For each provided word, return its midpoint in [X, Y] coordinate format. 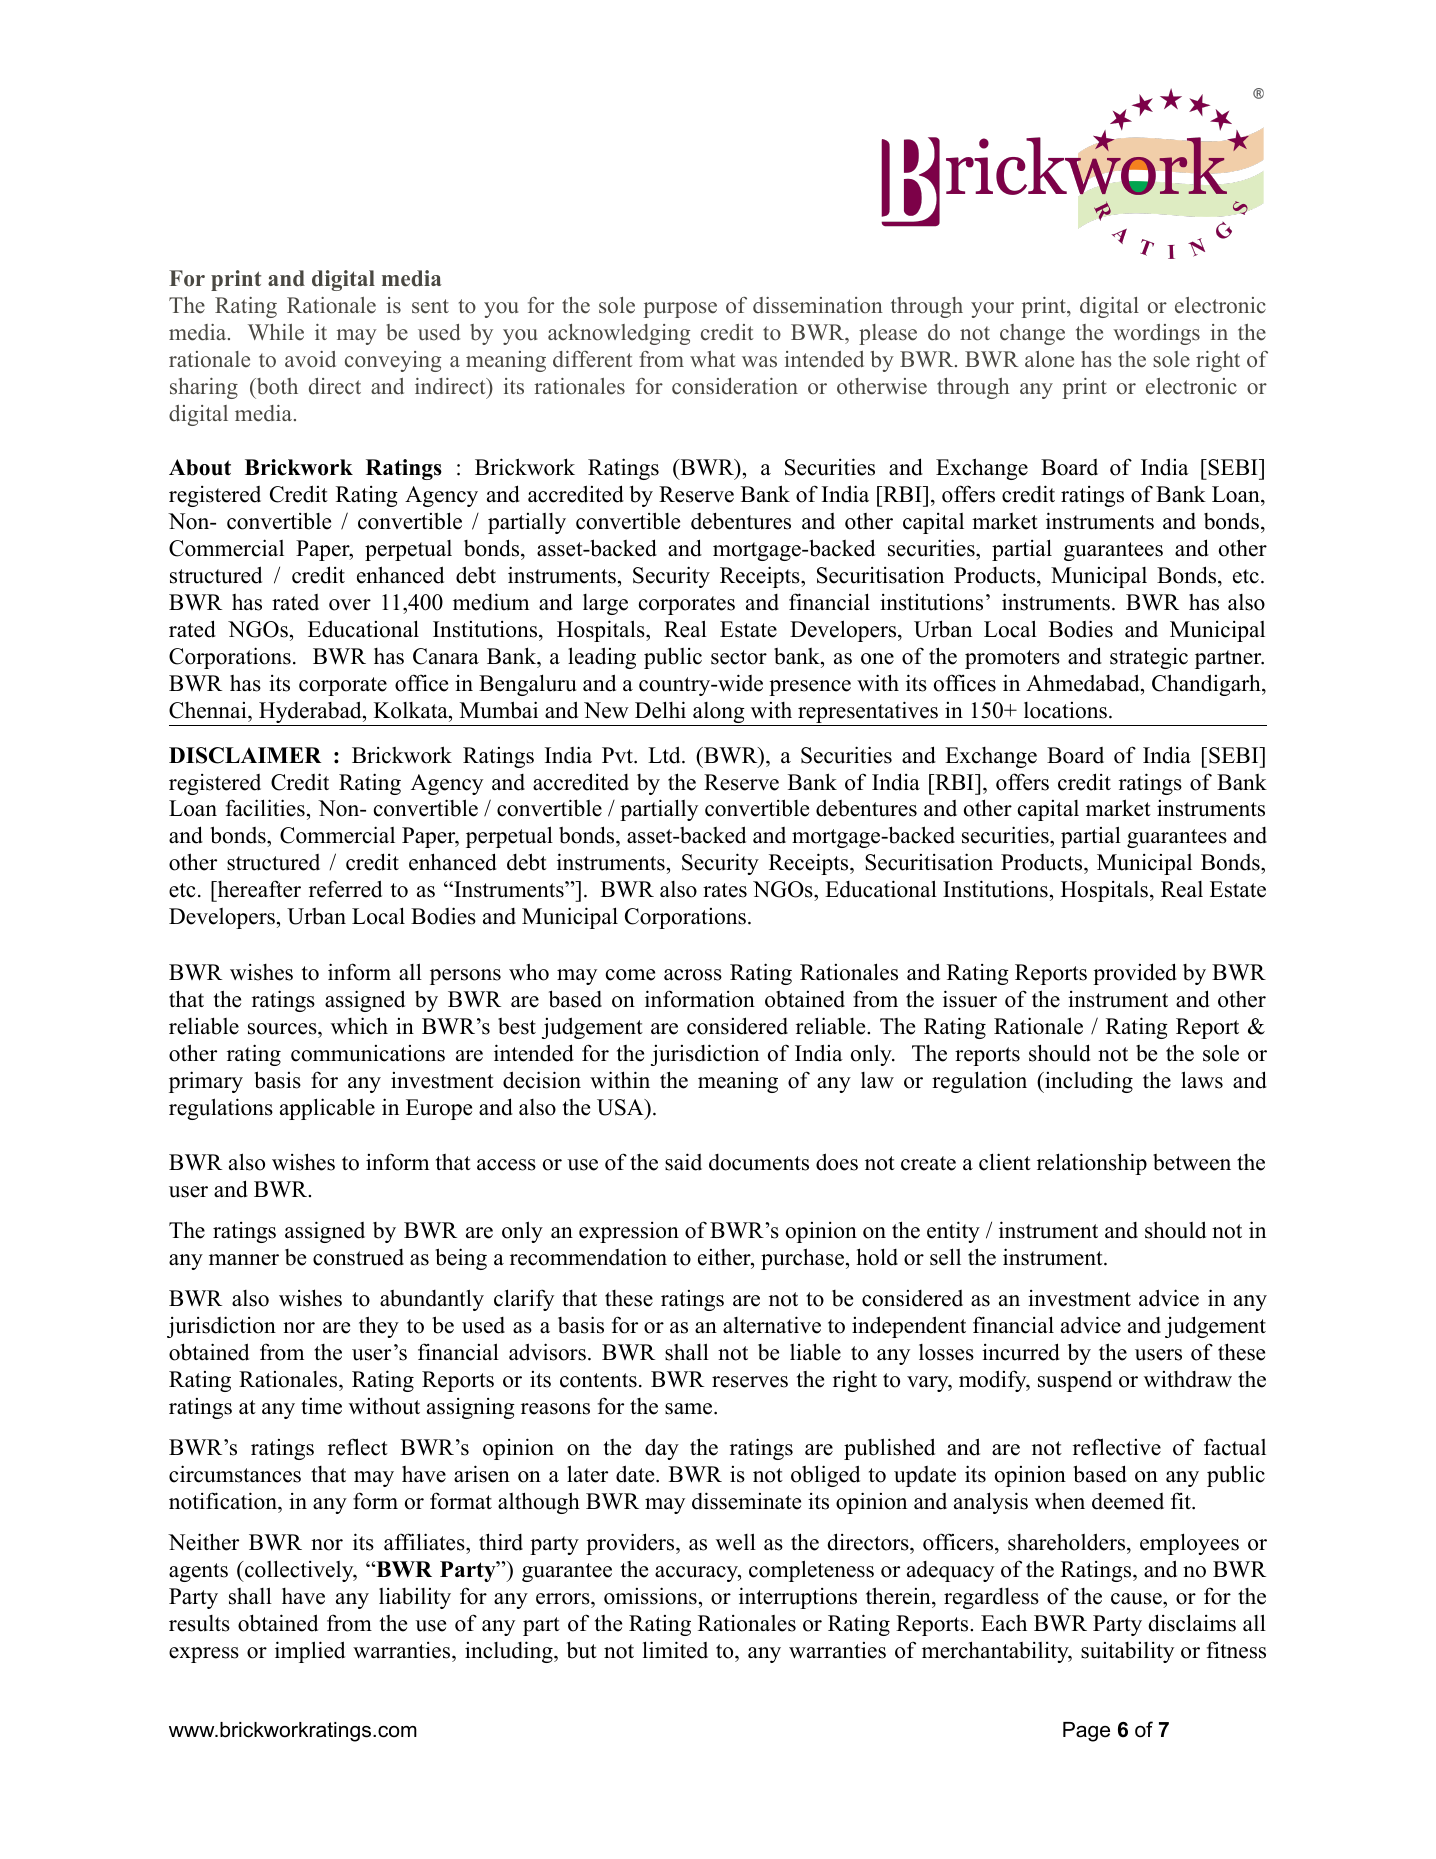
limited [675, 1650]
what [712, 359]
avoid [310, 359]
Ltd [665, 755]
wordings [1156, 334]
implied [310, 1652]
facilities [265, 808]
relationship [1092, 1164]
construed [358, 1257]
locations [1065, 710]
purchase [802, 1259]
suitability [1127, 1652]
